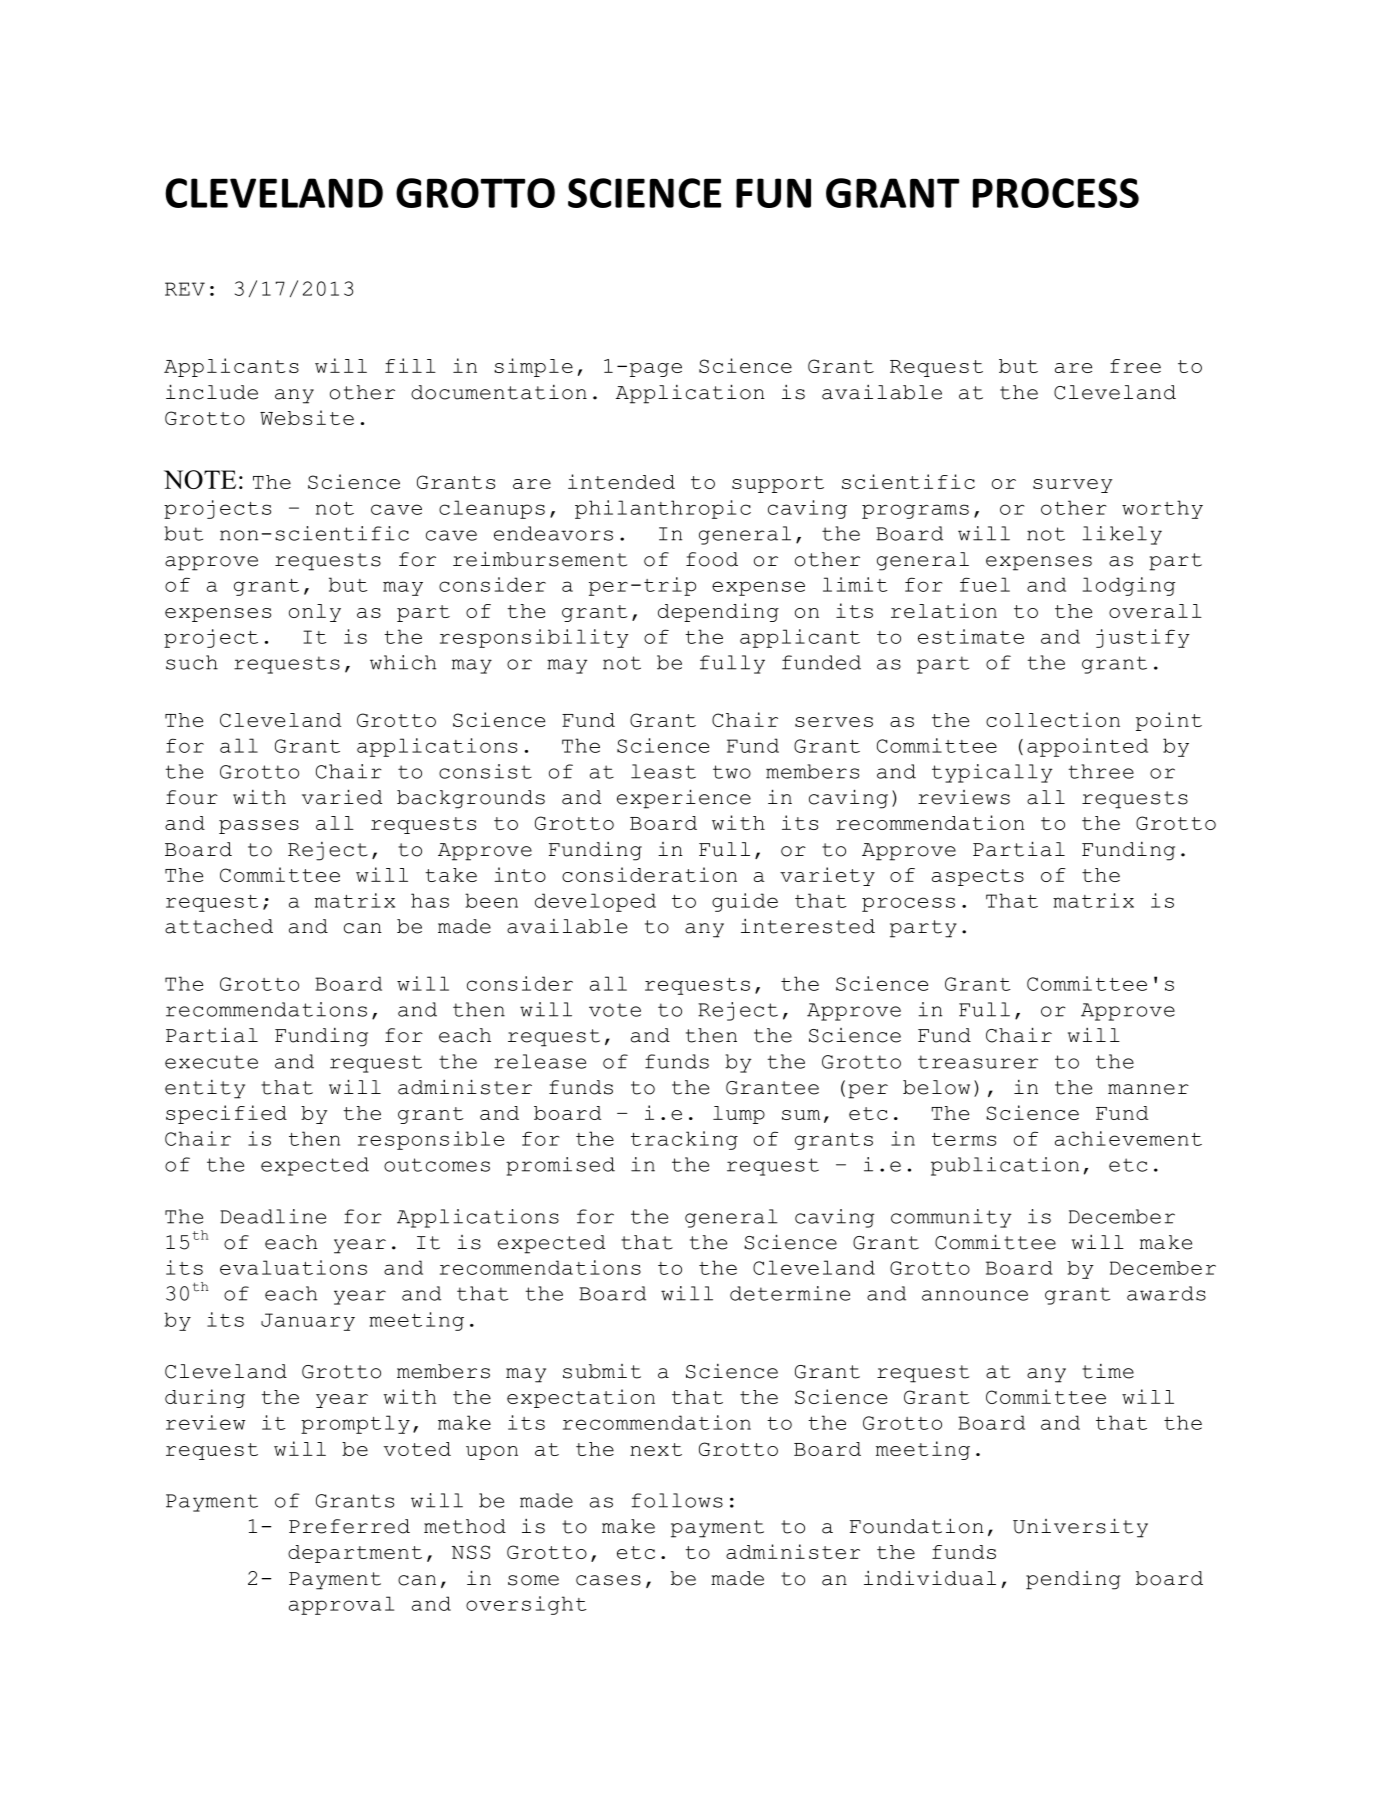 Image resolution: width=1395 pixels, height=1806 pixels. What do you see at coordinates (219, 926) in the image?
I see `attached` at bounding box center [219, 926].
